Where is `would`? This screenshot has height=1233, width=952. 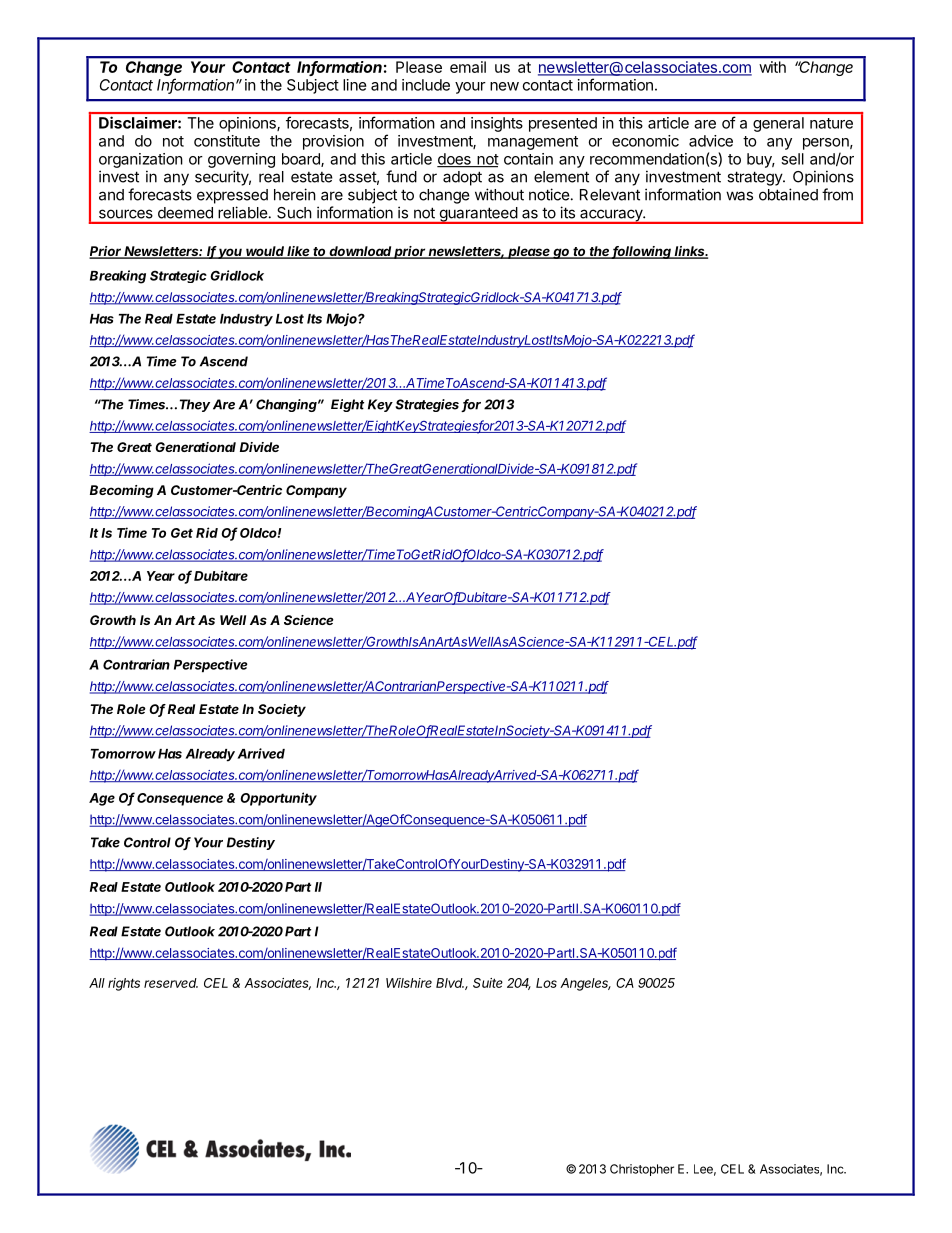
would is located at coordinates (266, 252).
